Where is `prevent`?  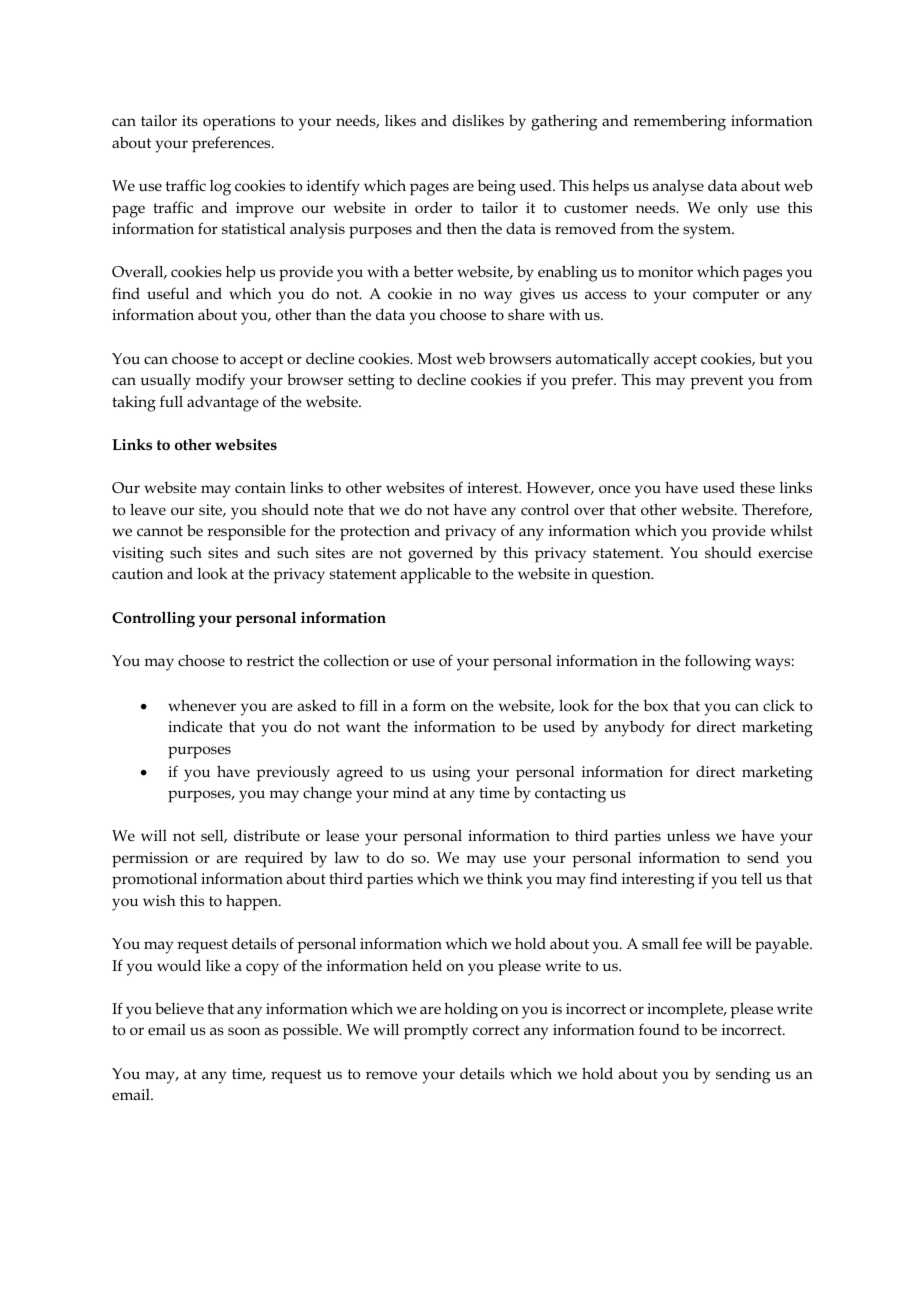 prevent is located at coordinates (716, 382).
